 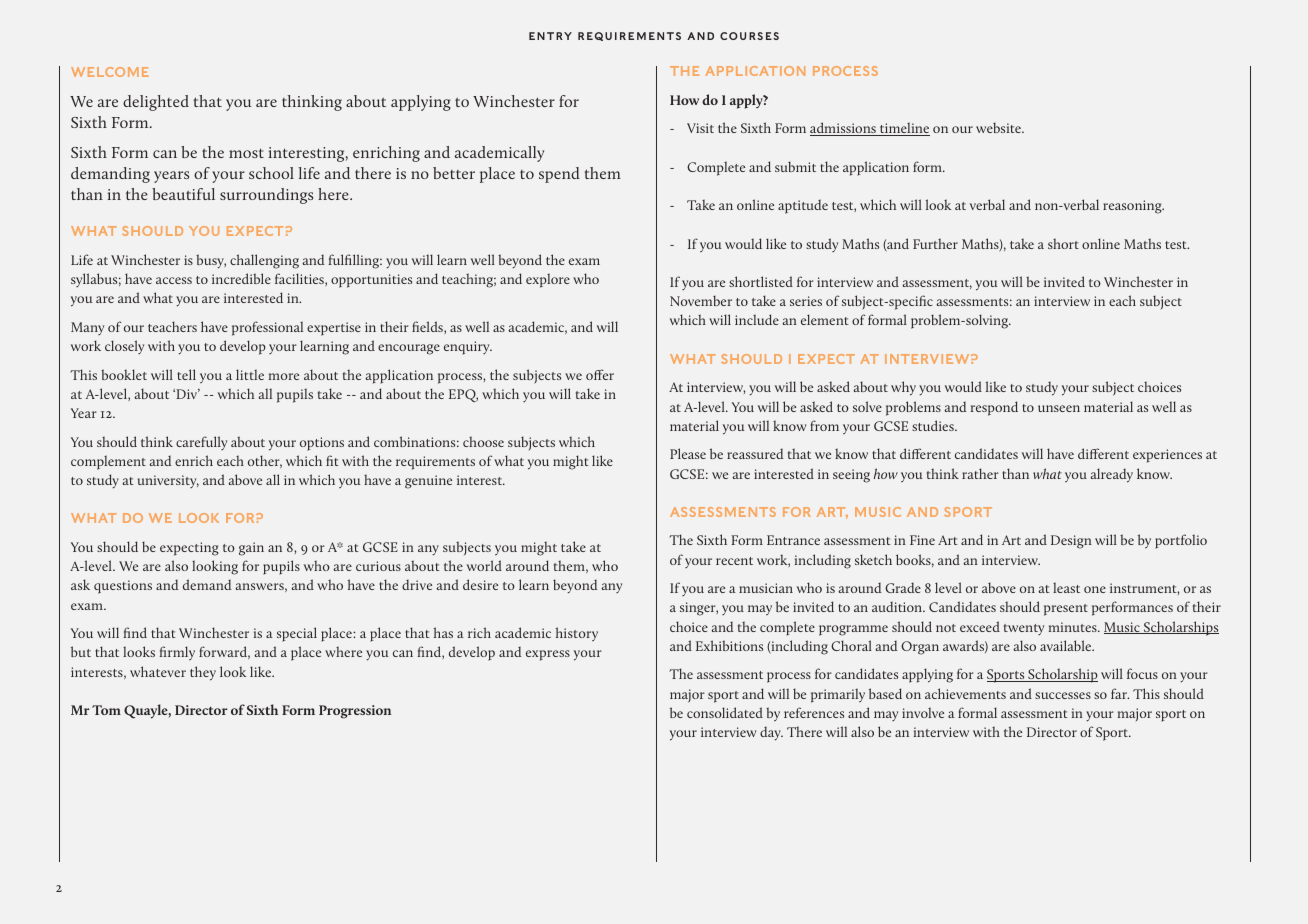 What do you see at coordinates (550, 36) in the document?
I see `ENTRY` at bounding box center [550, 36].
